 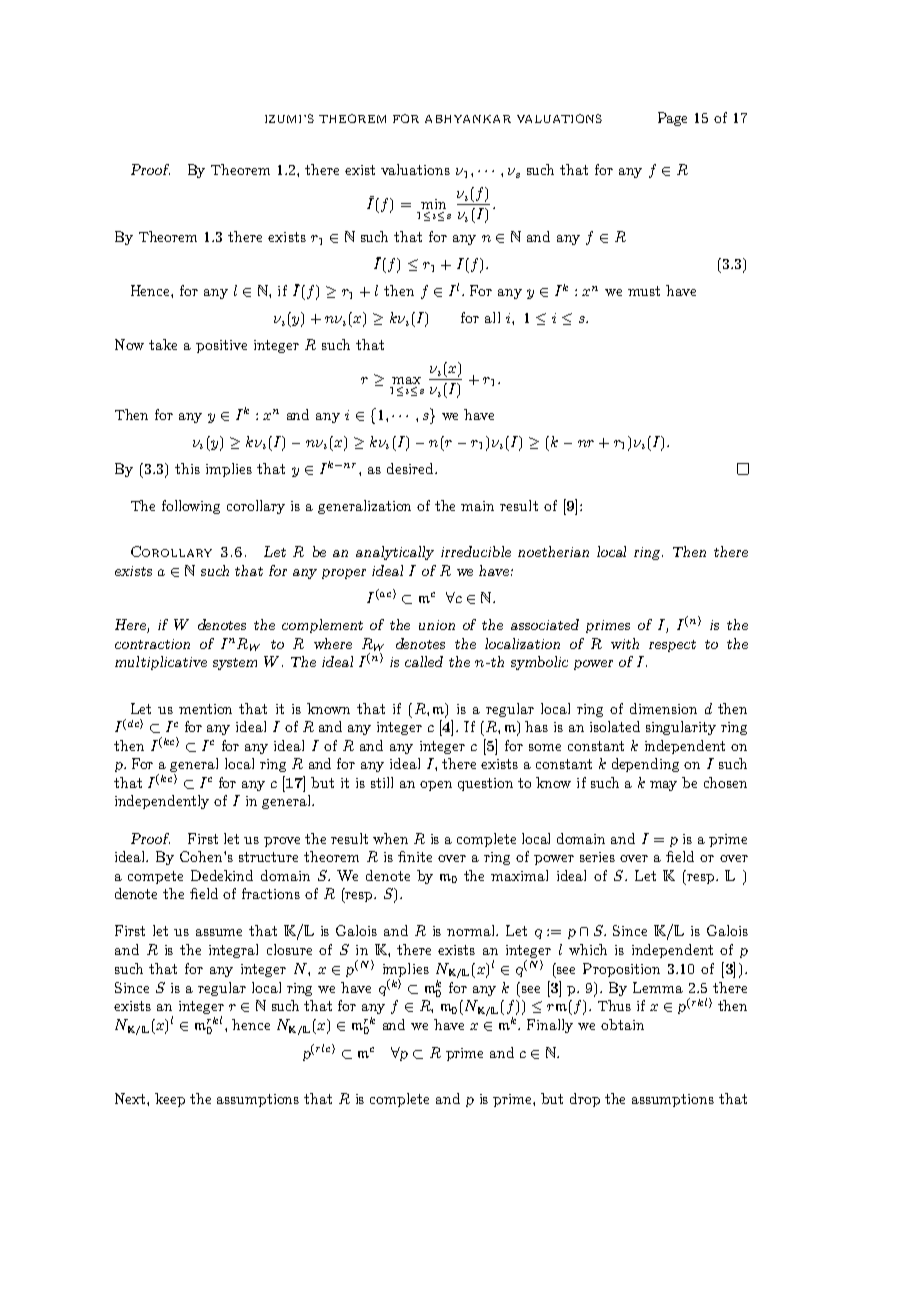 What do you see at coordinates (170, 1100) in the screenshot?
I see `keep` at bounding box center [170, 1100].
